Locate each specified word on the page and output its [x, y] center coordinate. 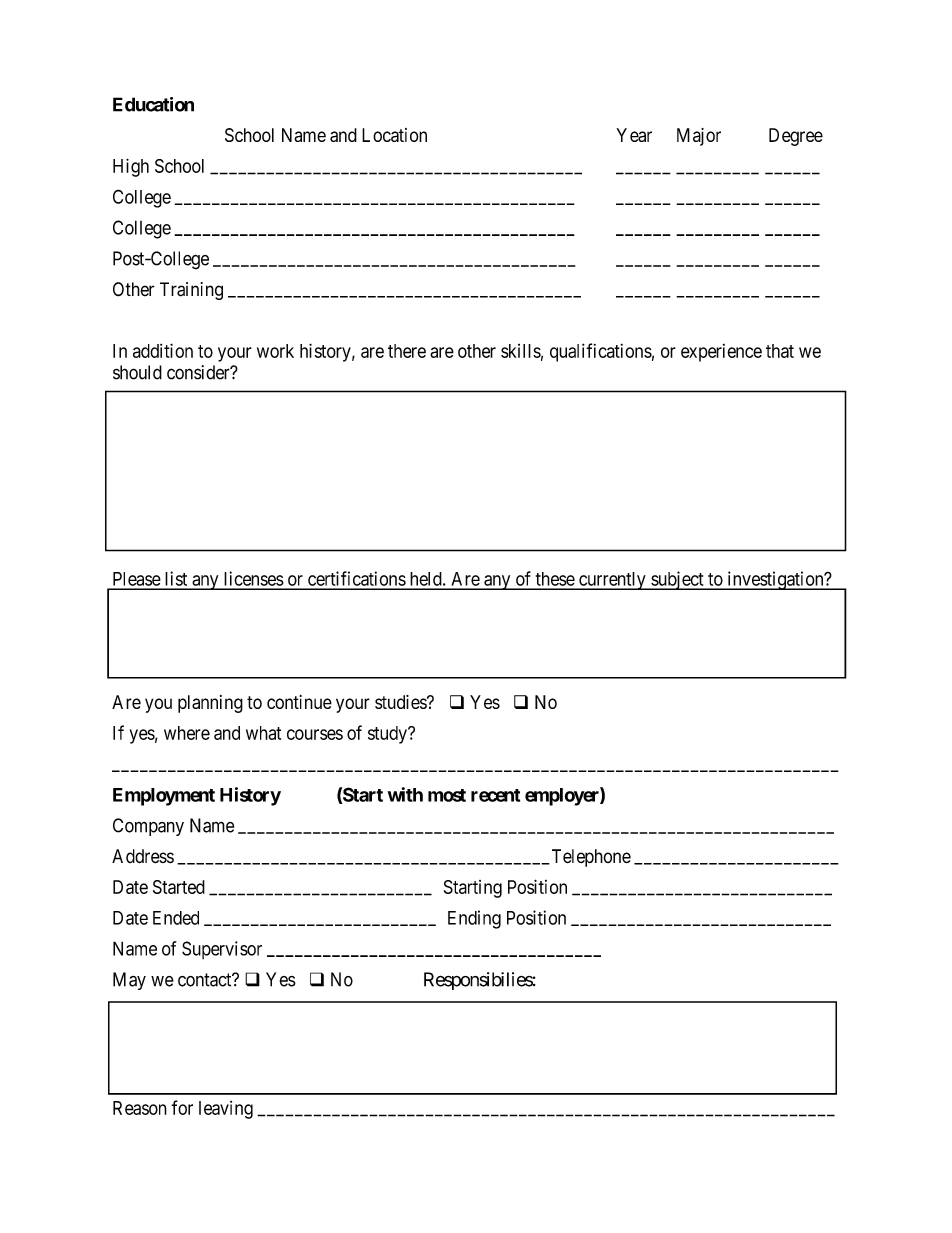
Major [699, 137]
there [407, 351]
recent [495, 795]
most [447, 795]
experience [721, 353]
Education [153, 104]
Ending [474, 919]
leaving [226, 1110]
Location [394, 135]
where [187, 733]
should [137, 372]
